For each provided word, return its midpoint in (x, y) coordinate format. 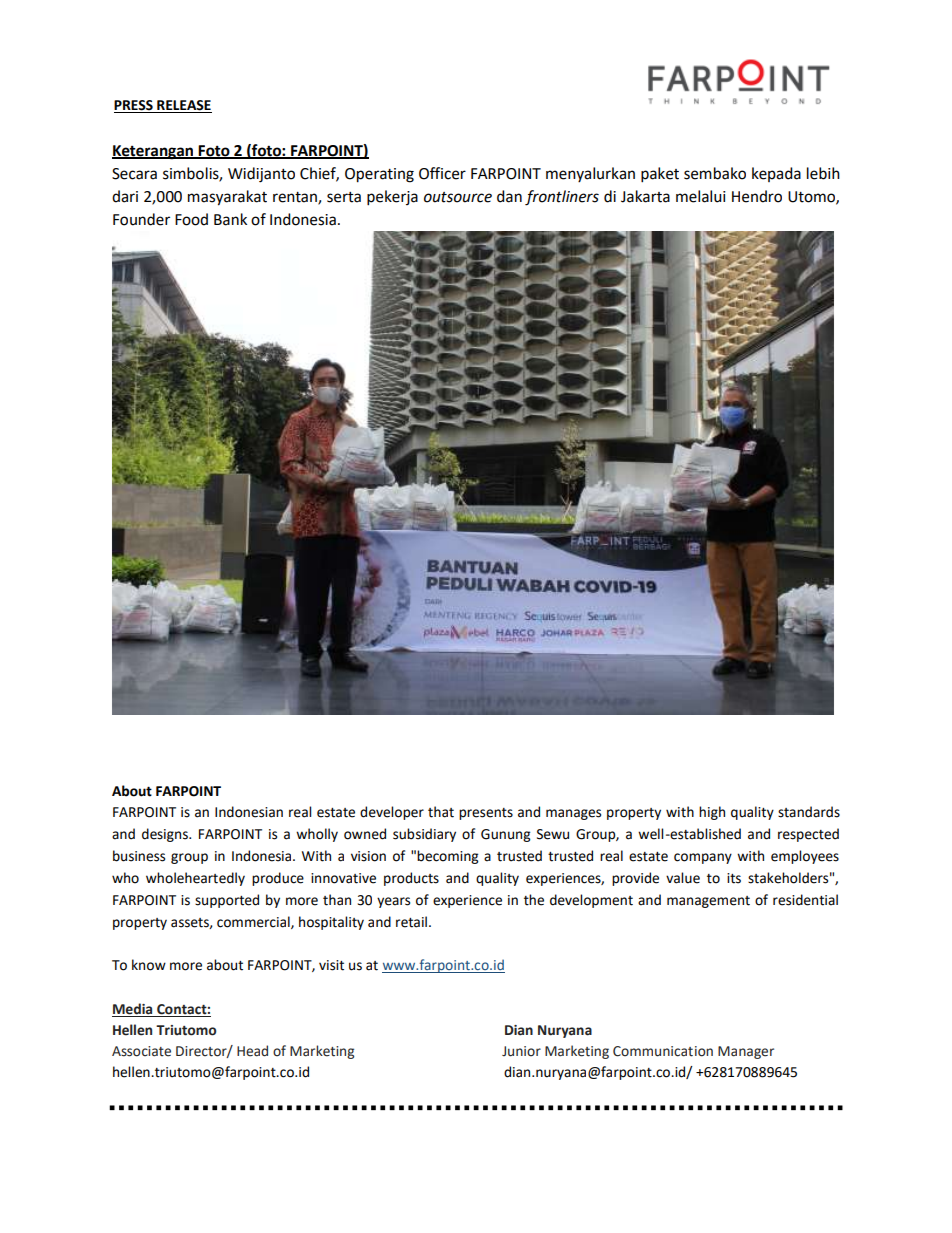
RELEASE (184, 105)
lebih (823, 173)
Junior (521, 1051)
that (441, 812)
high (712, 813)
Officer (442, 173)
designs (166, 835)
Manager (746, 1052)
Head (252, 1051)
